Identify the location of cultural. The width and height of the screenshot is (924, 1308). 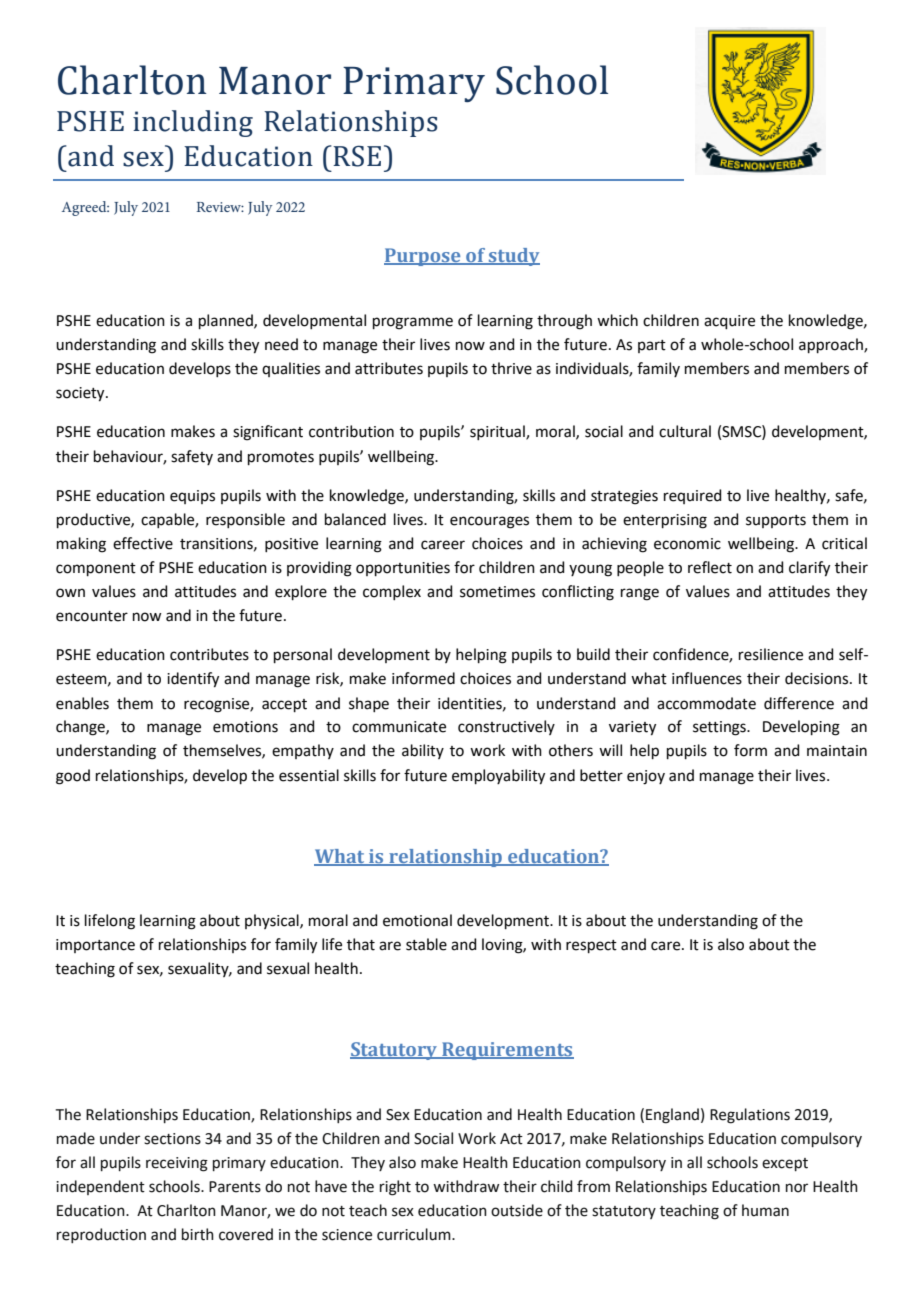
(685, 431).
